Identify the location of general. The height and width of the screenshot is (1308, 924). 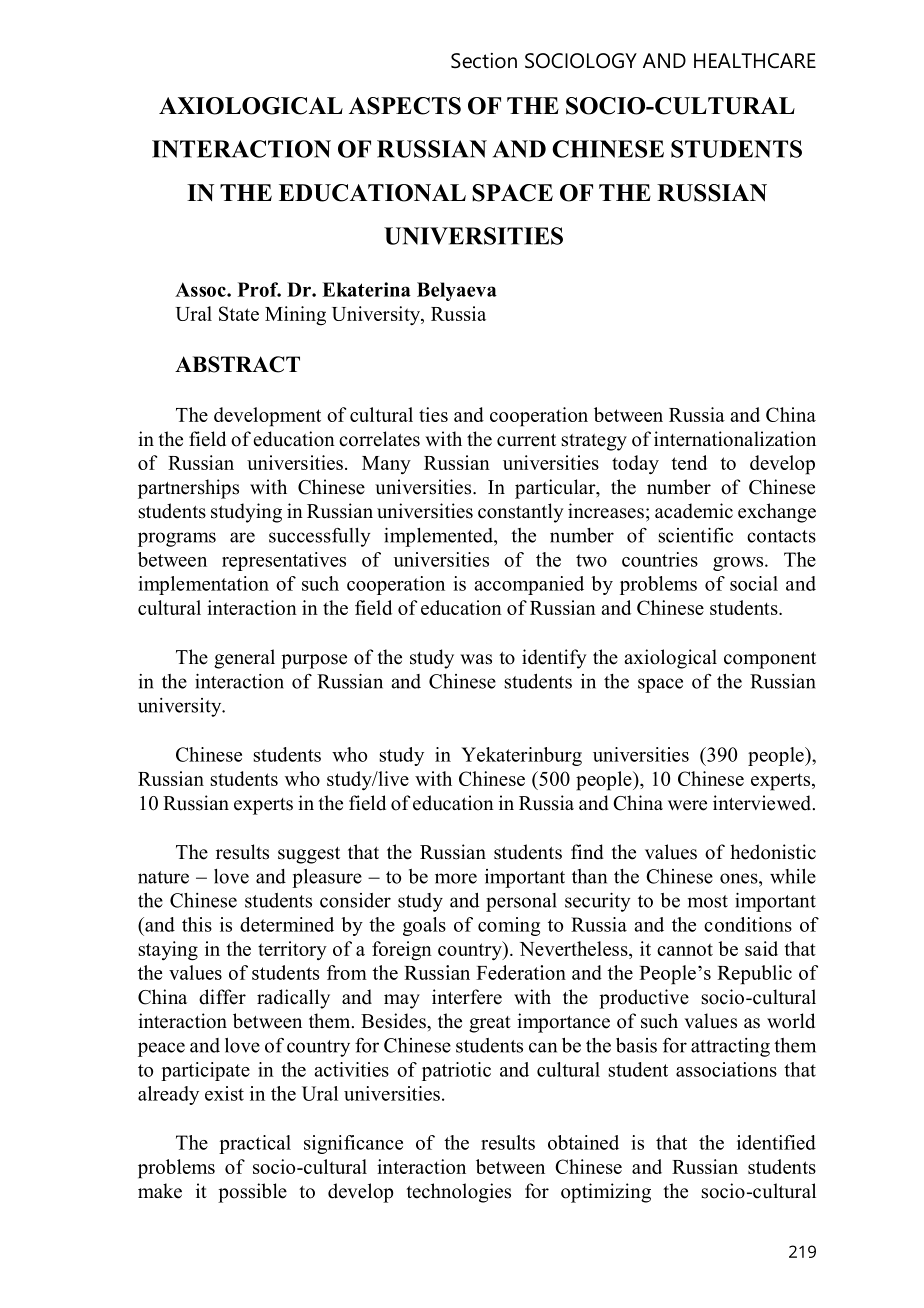
(244, 659).
